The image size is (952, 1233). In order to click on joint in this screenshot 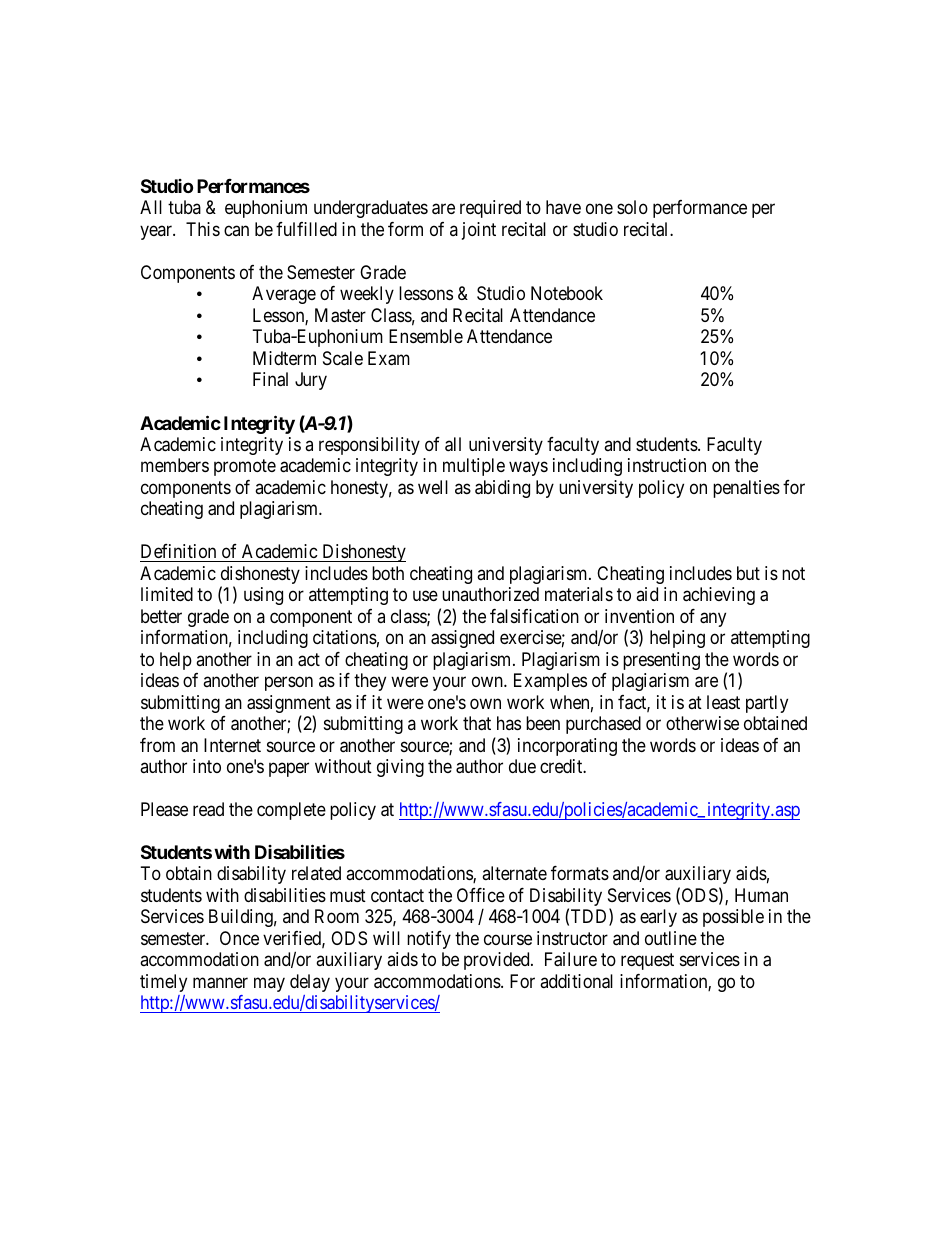, I will do `click(479, 231)`.
